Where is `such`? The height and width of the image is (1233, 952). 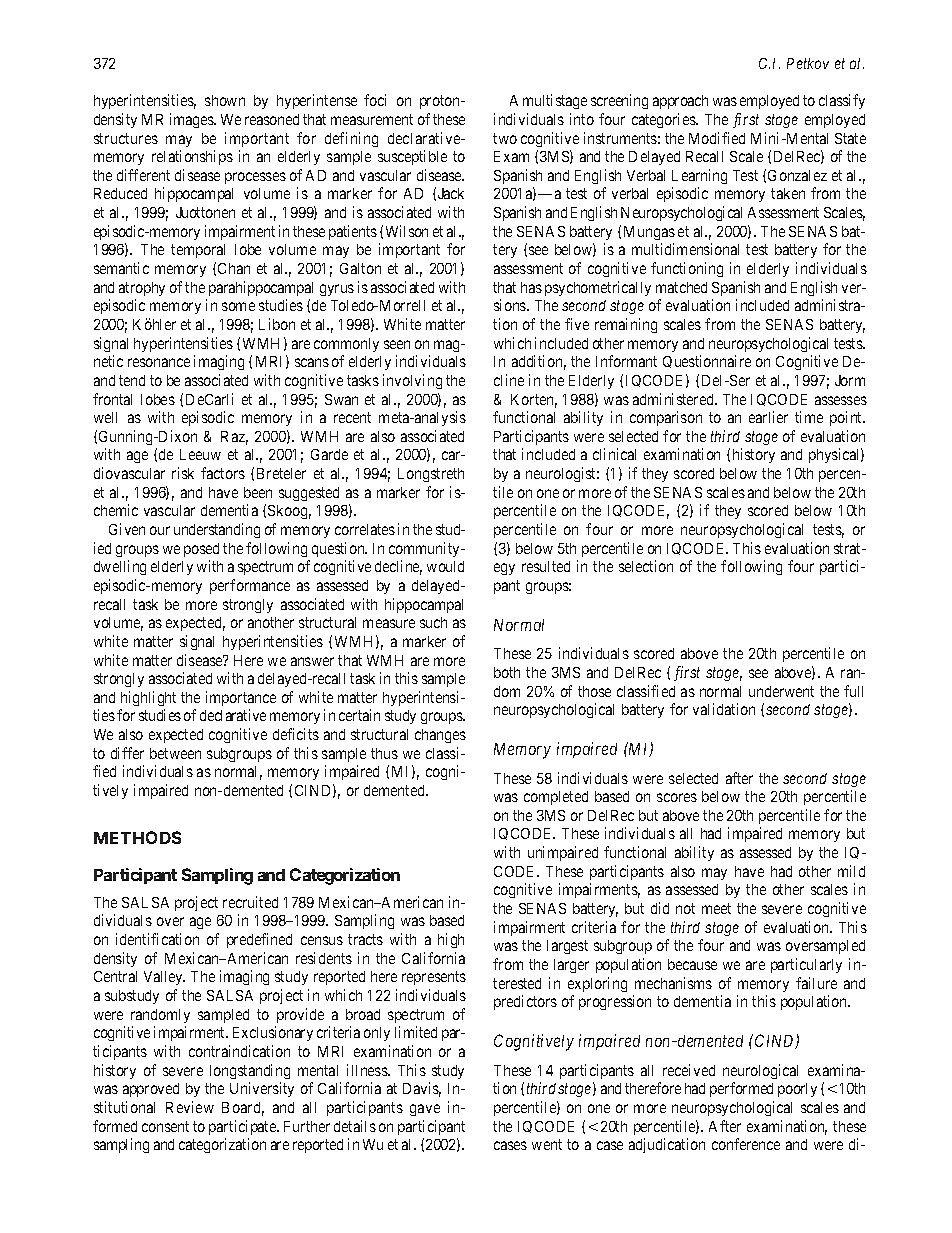
such is located at coordinates (433, 622).
